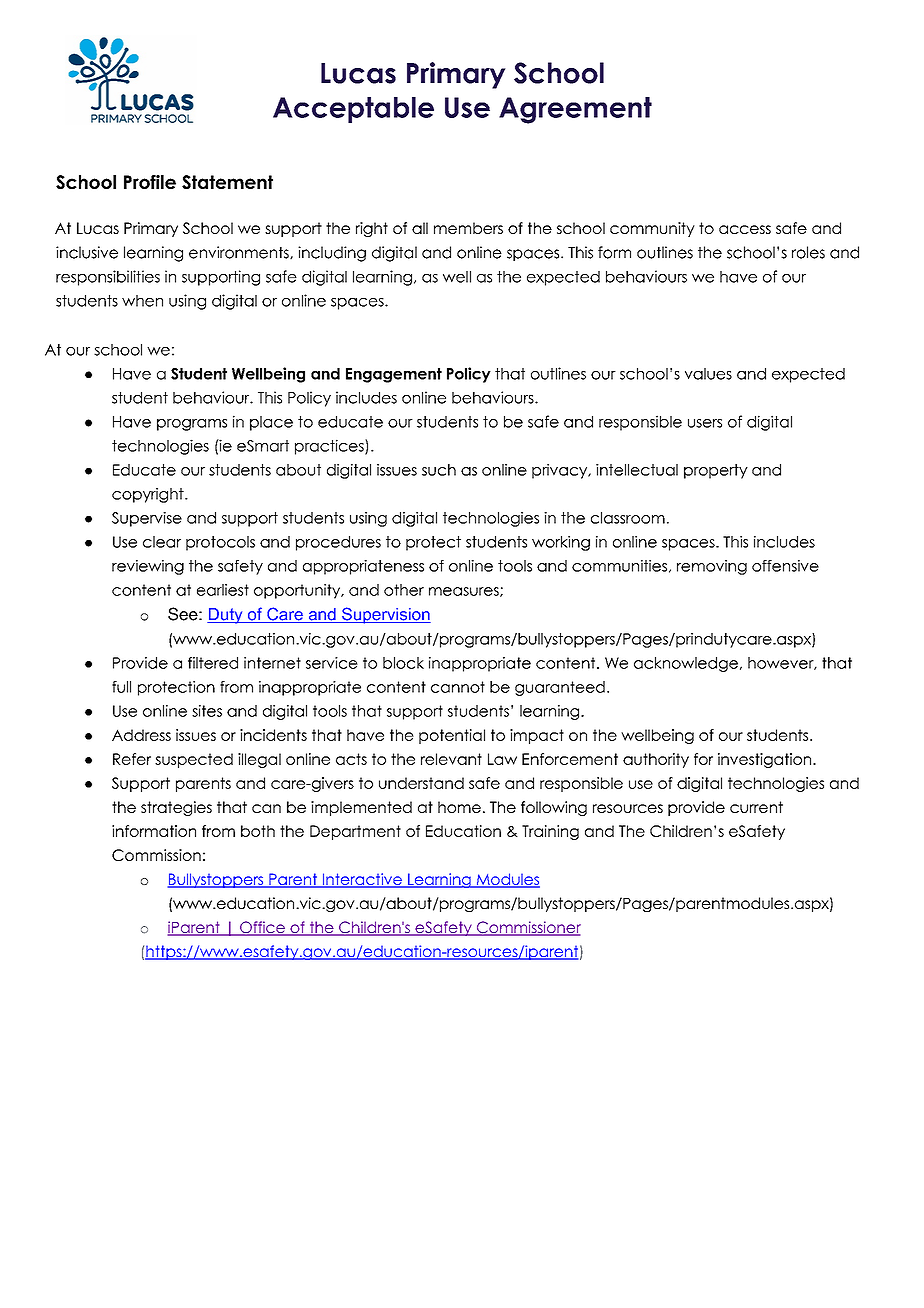  I want to click on Profile, so click(150, 182).
